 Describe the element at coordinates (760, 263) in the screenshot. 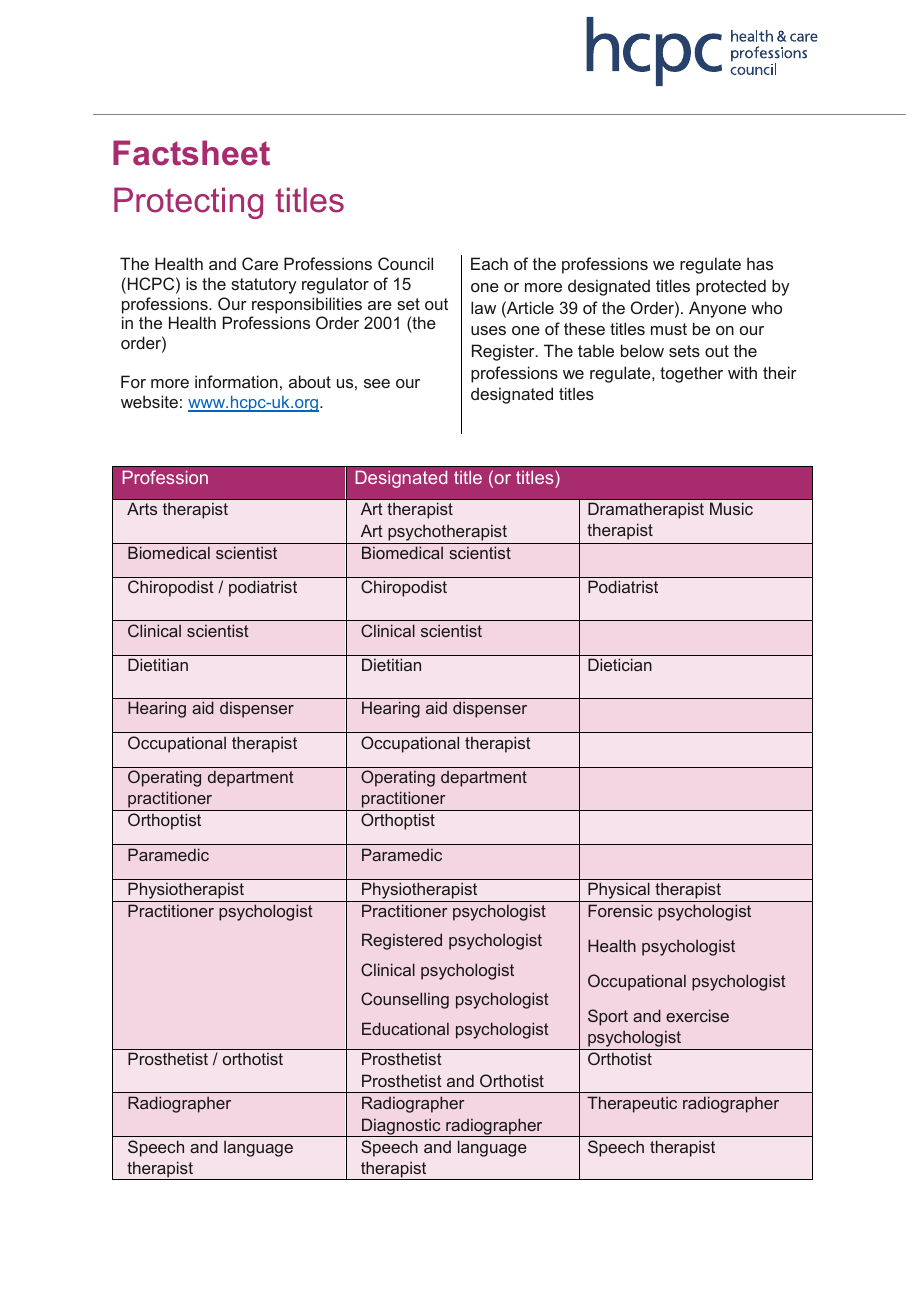

I see `has` at that location.
